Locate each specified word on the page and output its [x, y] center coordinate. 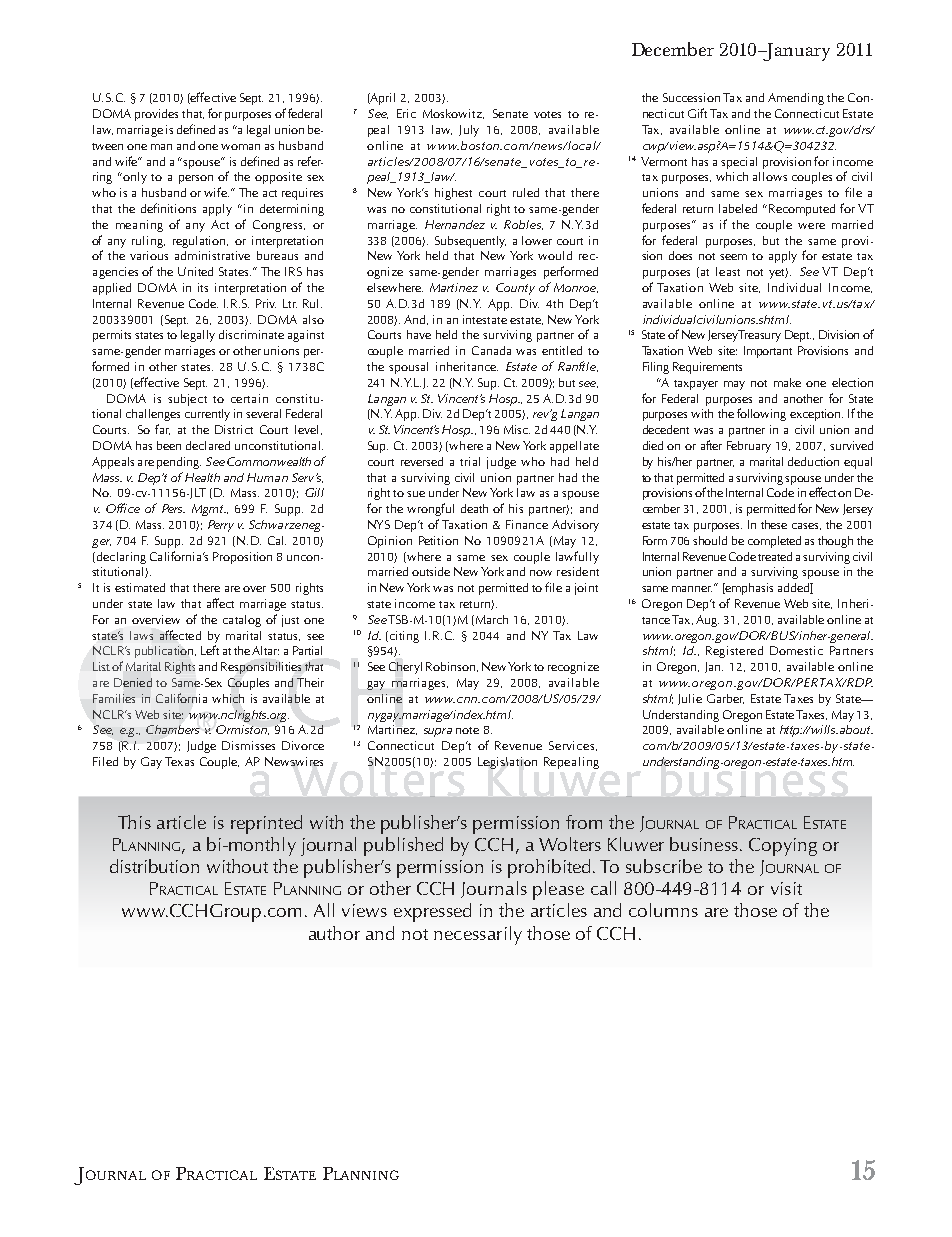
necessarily [478, 935]
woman [240, 147]
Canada [491, 350]
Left [210, 650]
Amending [796, 99]
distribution [154, 866]
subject [187, 400]
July [469, 131]
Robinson [450, 666]
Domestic [796, 650]
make [787, 382]
